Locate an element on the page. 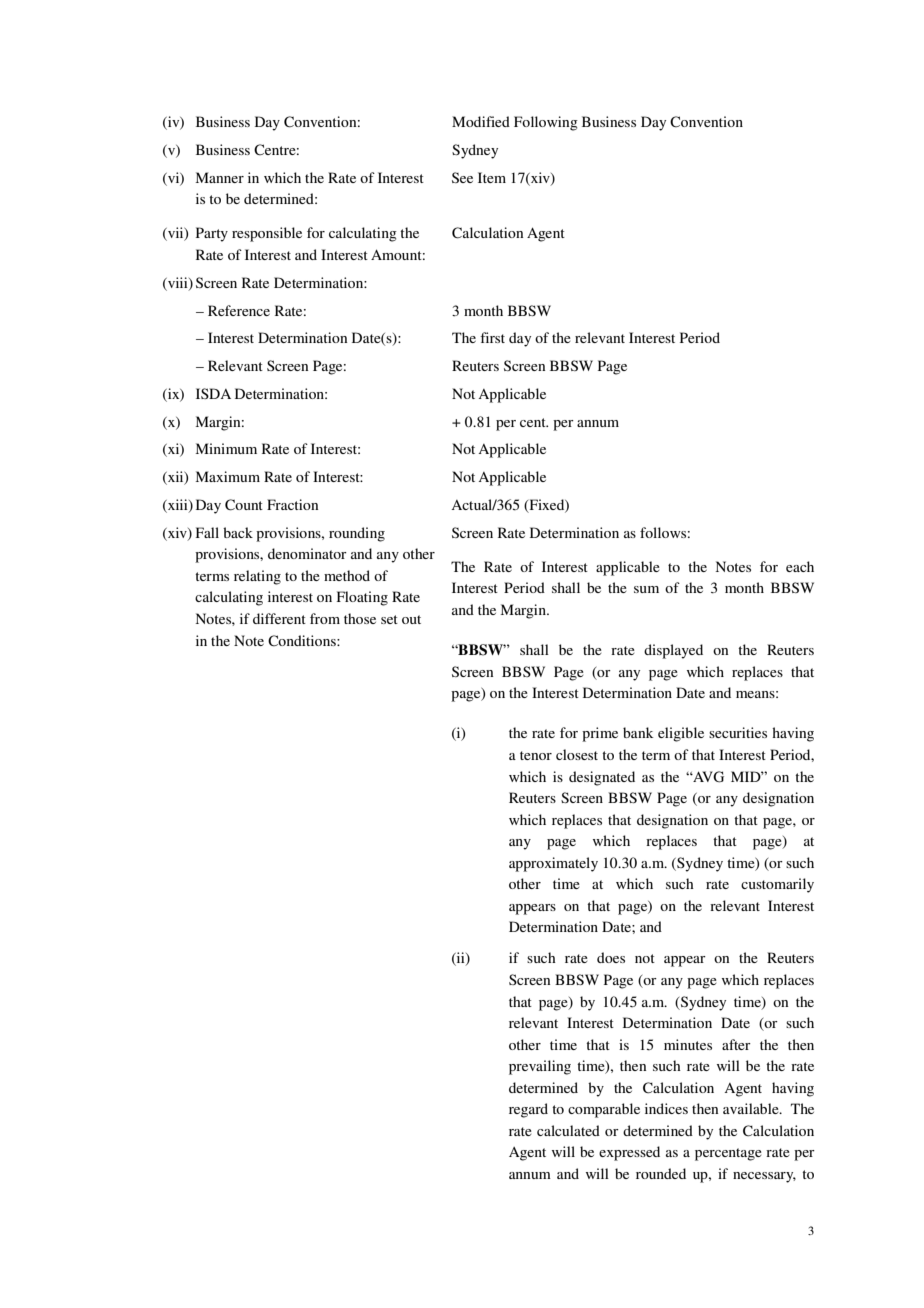 This document has height=1308, width=924. Conditions is located at coordinates (303, 641).
